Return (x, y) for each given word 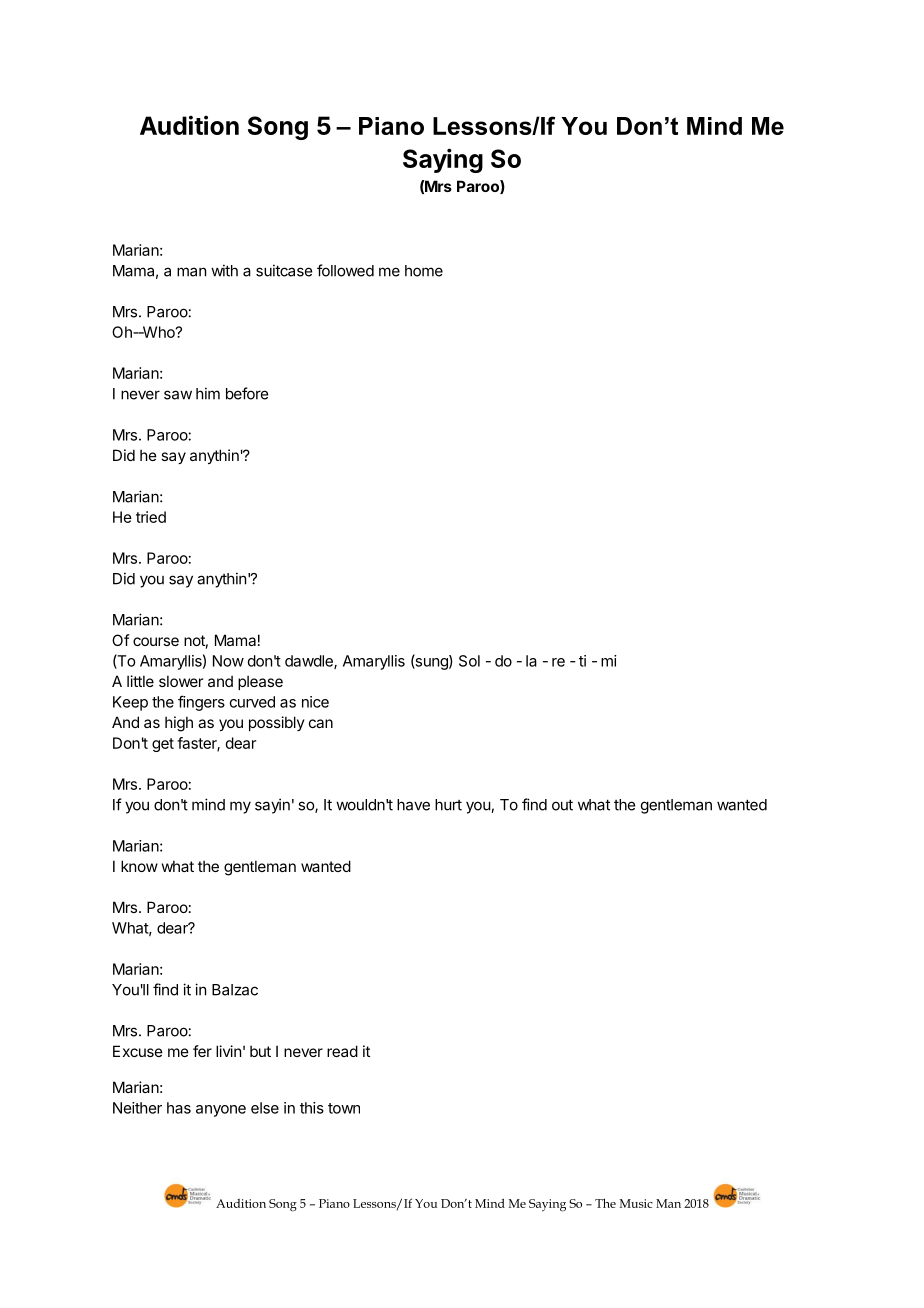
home (424, 271)
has (179, 1108)
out (562, 805)
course (156, 641)
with (224, 270)
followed (345, 270)
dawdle (310, 662)
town (344, 1108)
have (413, 805)
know (139, 866)
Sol (469, 661)
